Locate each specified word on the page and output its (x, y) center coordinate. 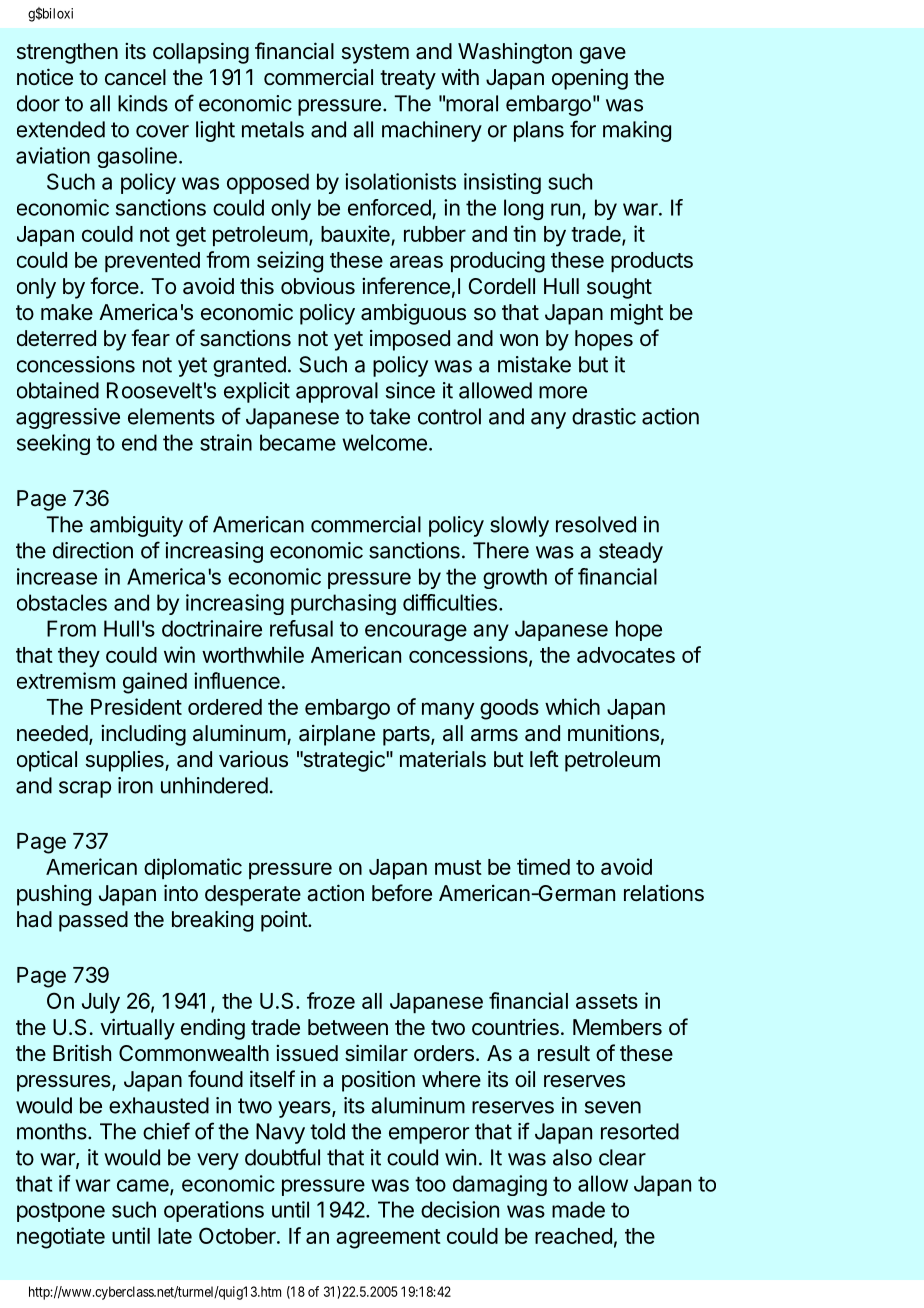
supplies (126, 761)
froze (331, 1000)
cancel (135, 77)
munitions (613, 733)
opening (590, 79)
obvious (318, 286)
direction (93, 550)
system (375, 54)
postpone (61, 1212)
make (67, 312)
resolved (596, 524)
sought (619, 288)
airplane (337, 735)
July (101, 1003)
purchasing (343, 604)
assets (607, 1001)
